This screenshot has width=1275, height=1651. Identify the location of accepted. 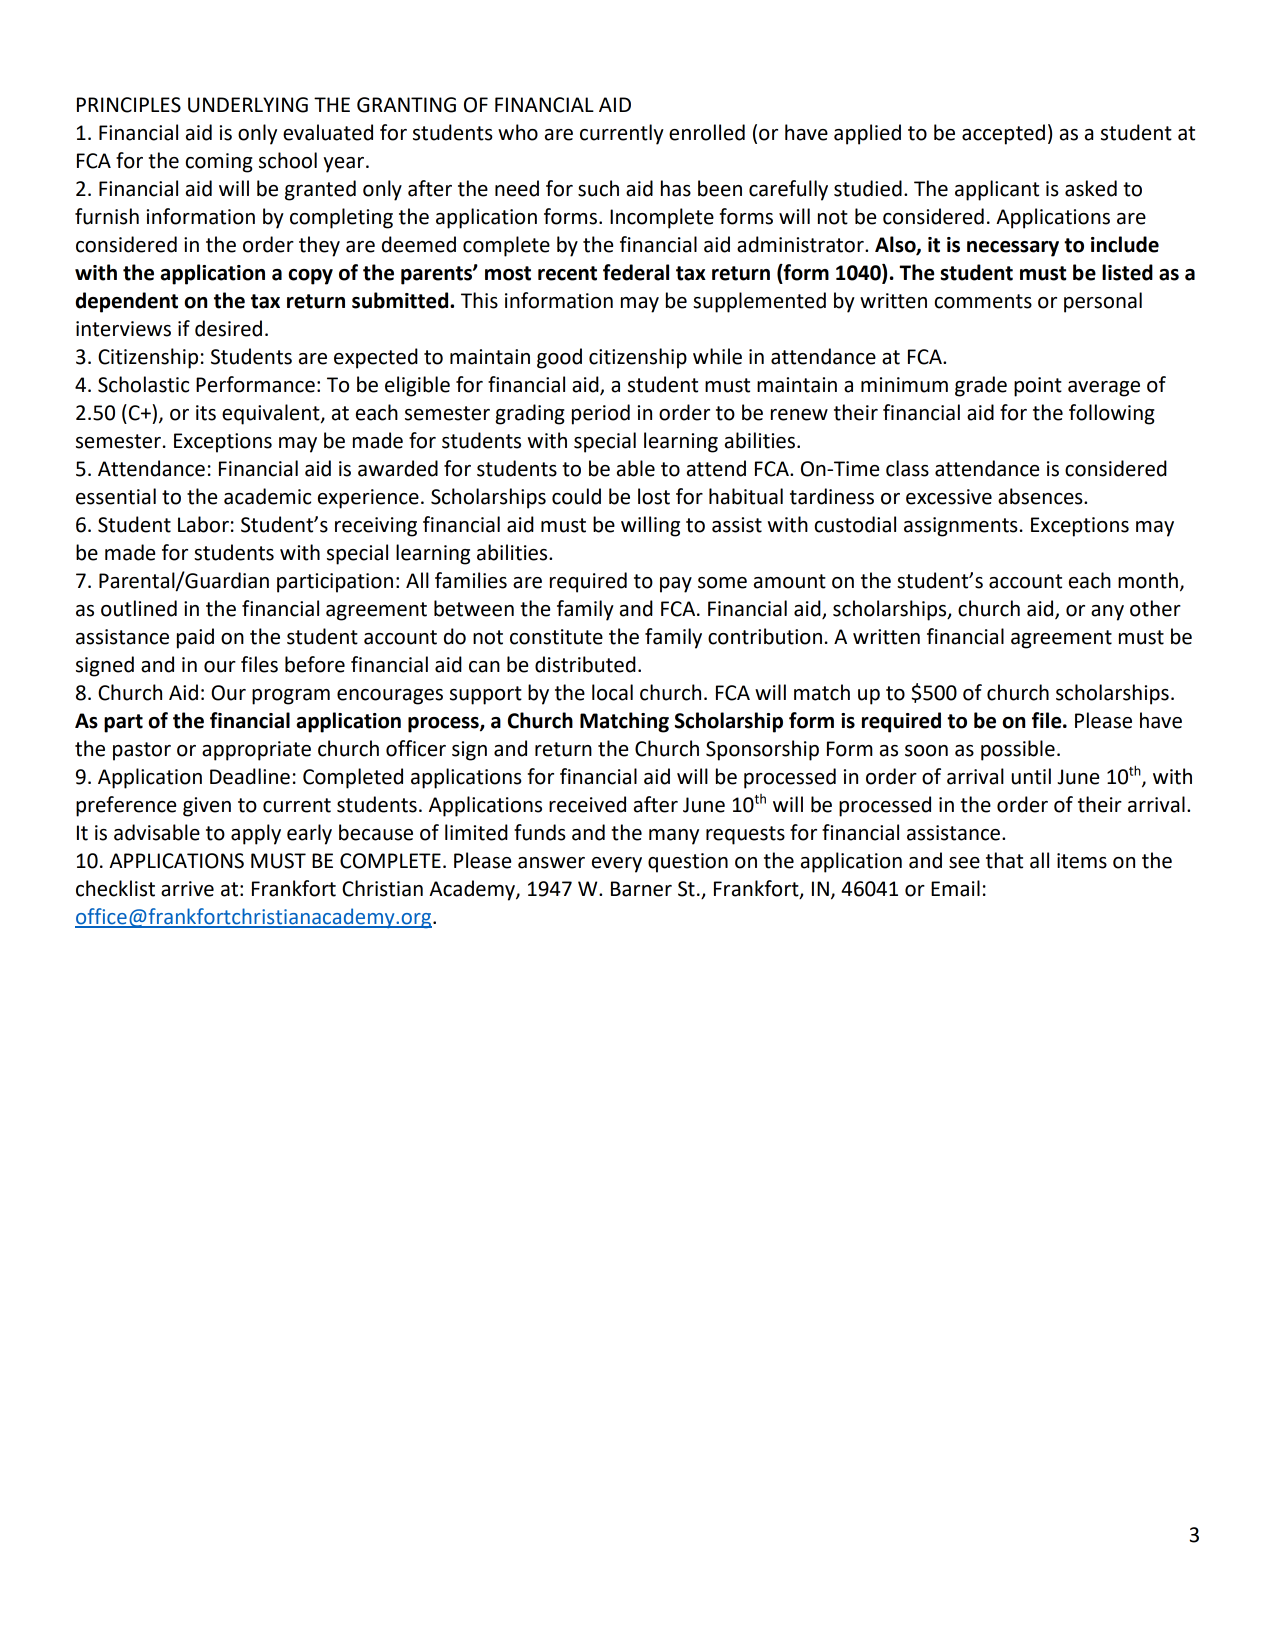
(1003, 134).
